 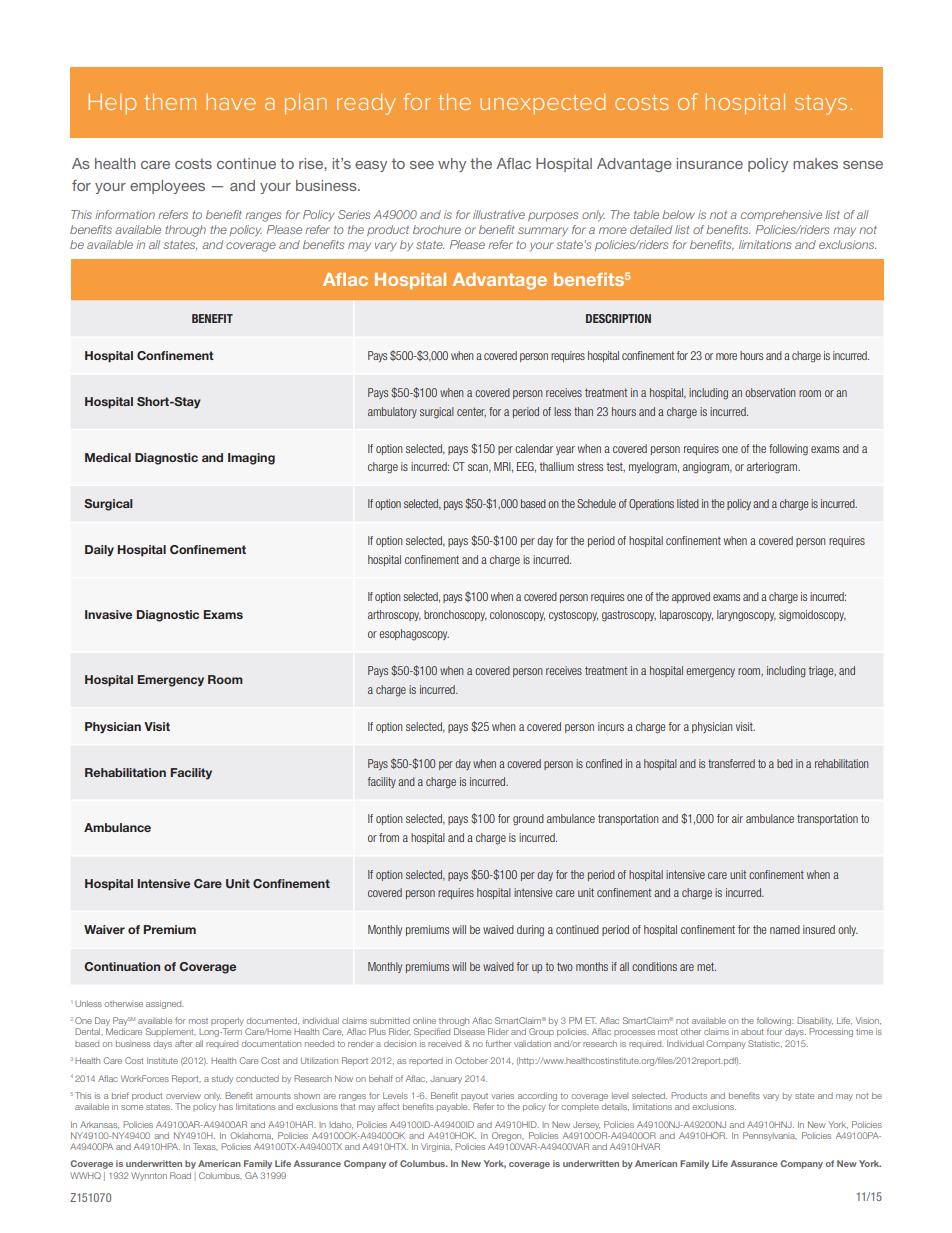 What do you see at coordinates (455, 615) in the screenshot?
I see `bronchoscopy` at bounding box center [455, 615].
